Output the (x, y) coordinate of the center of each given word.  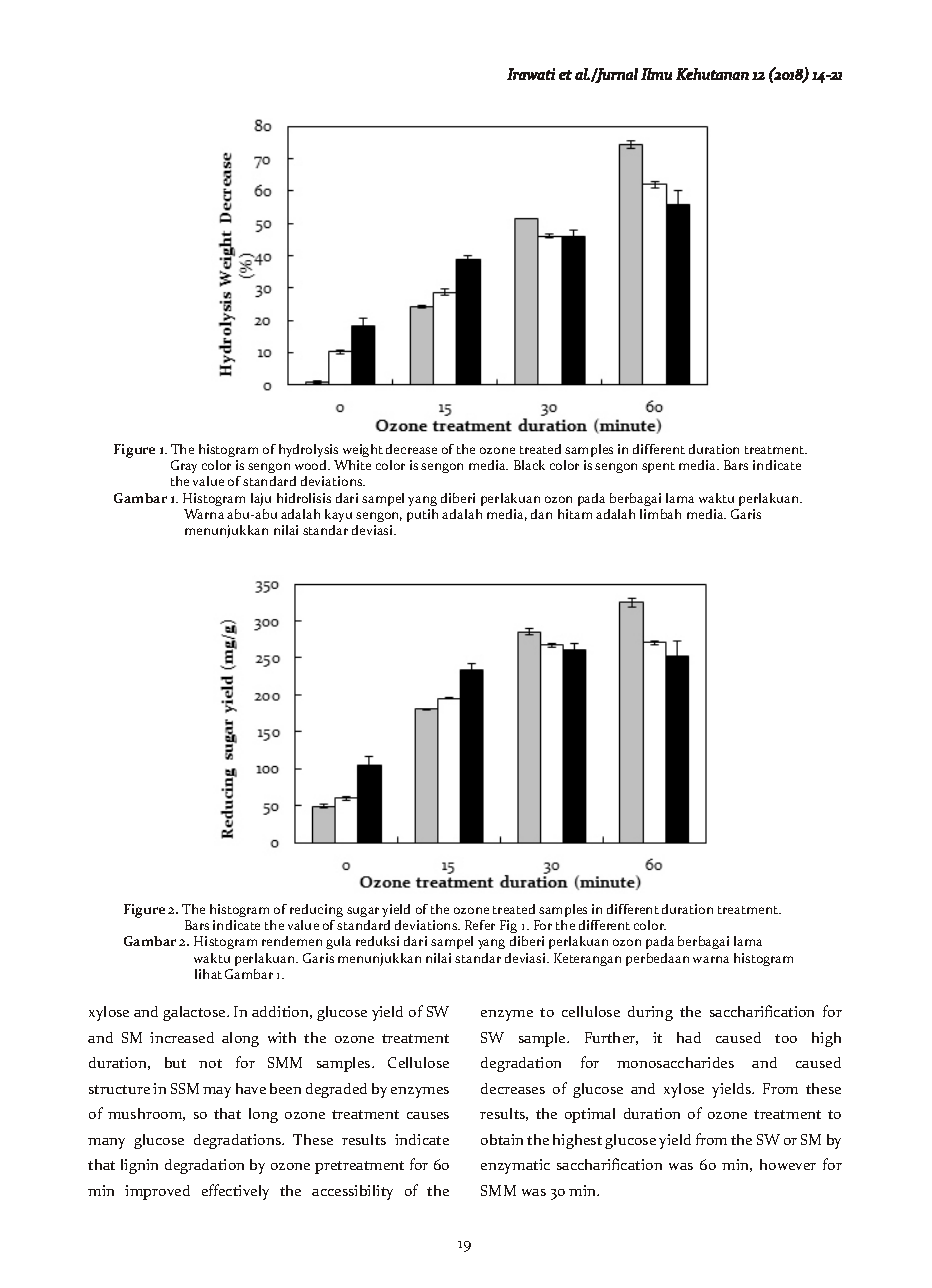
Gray (184, 466)
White (352, 465)
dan (541, 514)
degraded (336, 1090)
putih (422, 515)
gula (338, 942)
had (689, 1037)
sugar (363, 912)
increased (182, 1037)
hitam (575, 514)
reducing (316, 910)
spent (658, 467)
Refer (480, 925)
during (650, 1013)
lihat (208, 974)
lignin (139, 1166)
